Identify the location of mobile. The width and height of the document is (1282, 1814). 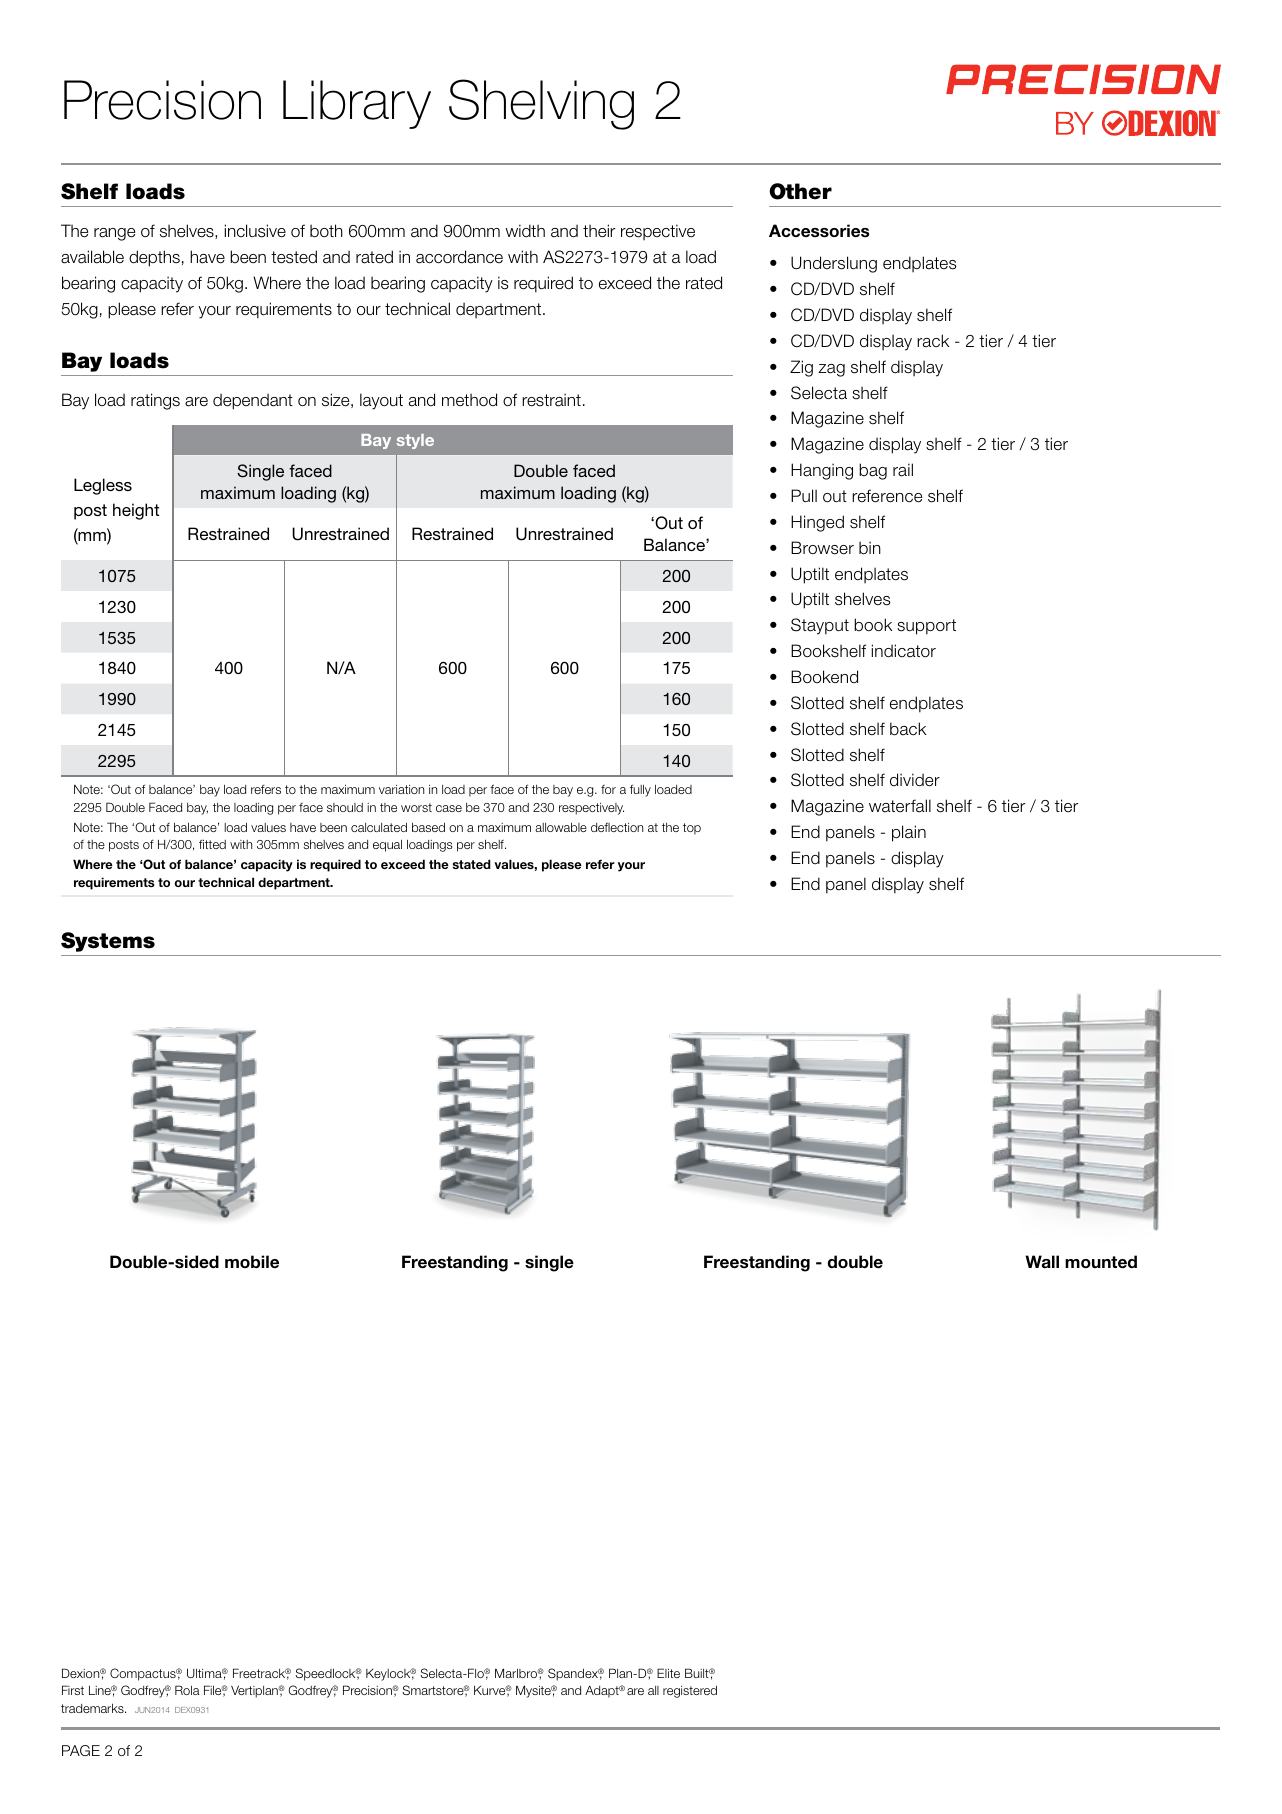
(252, 1261).
